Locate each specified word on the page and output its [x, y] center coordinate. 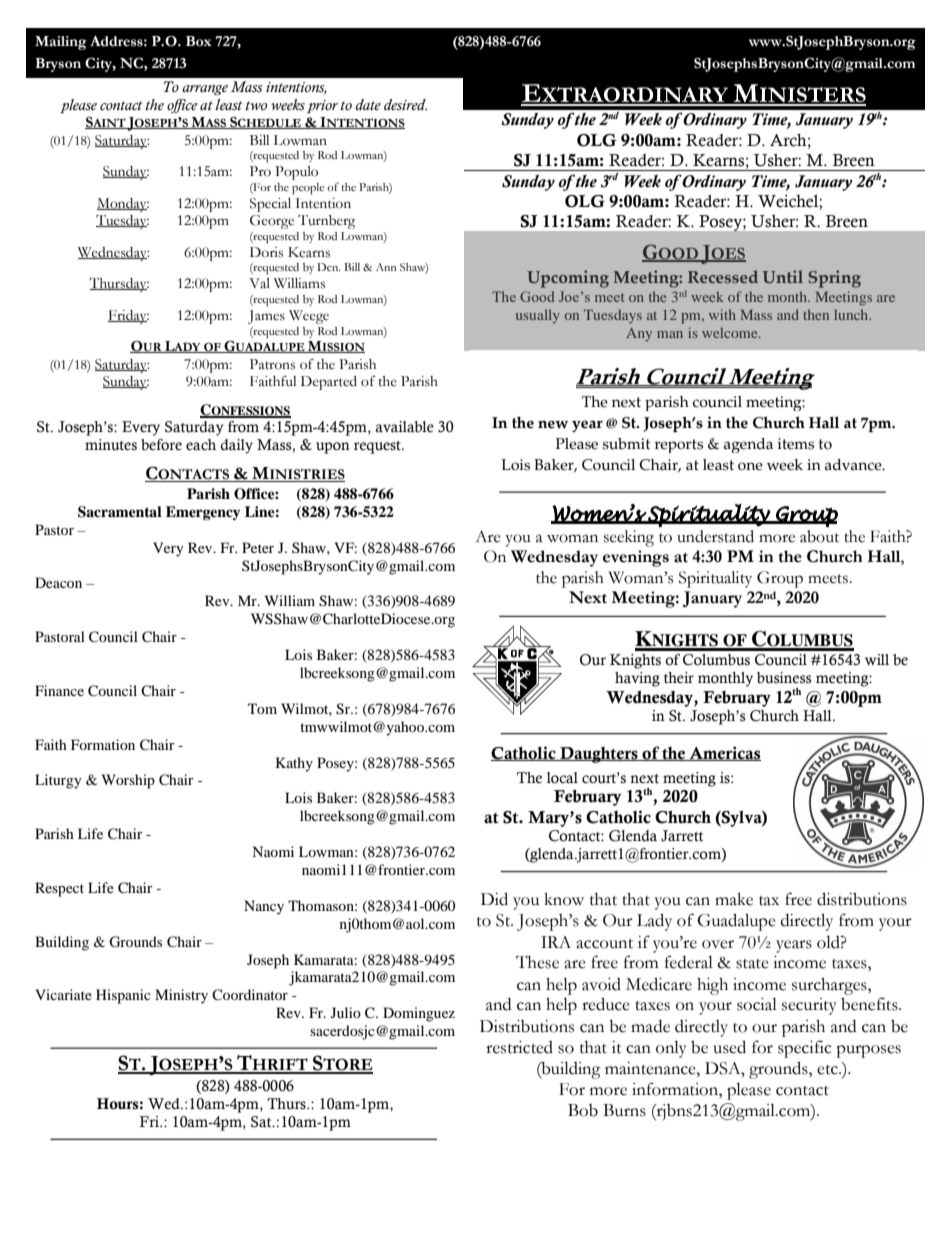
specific [805, 1049]
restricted [519, 1047]
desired [405, 105]
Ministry [181, 996]
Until [783, 276]
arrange [205, 90]
